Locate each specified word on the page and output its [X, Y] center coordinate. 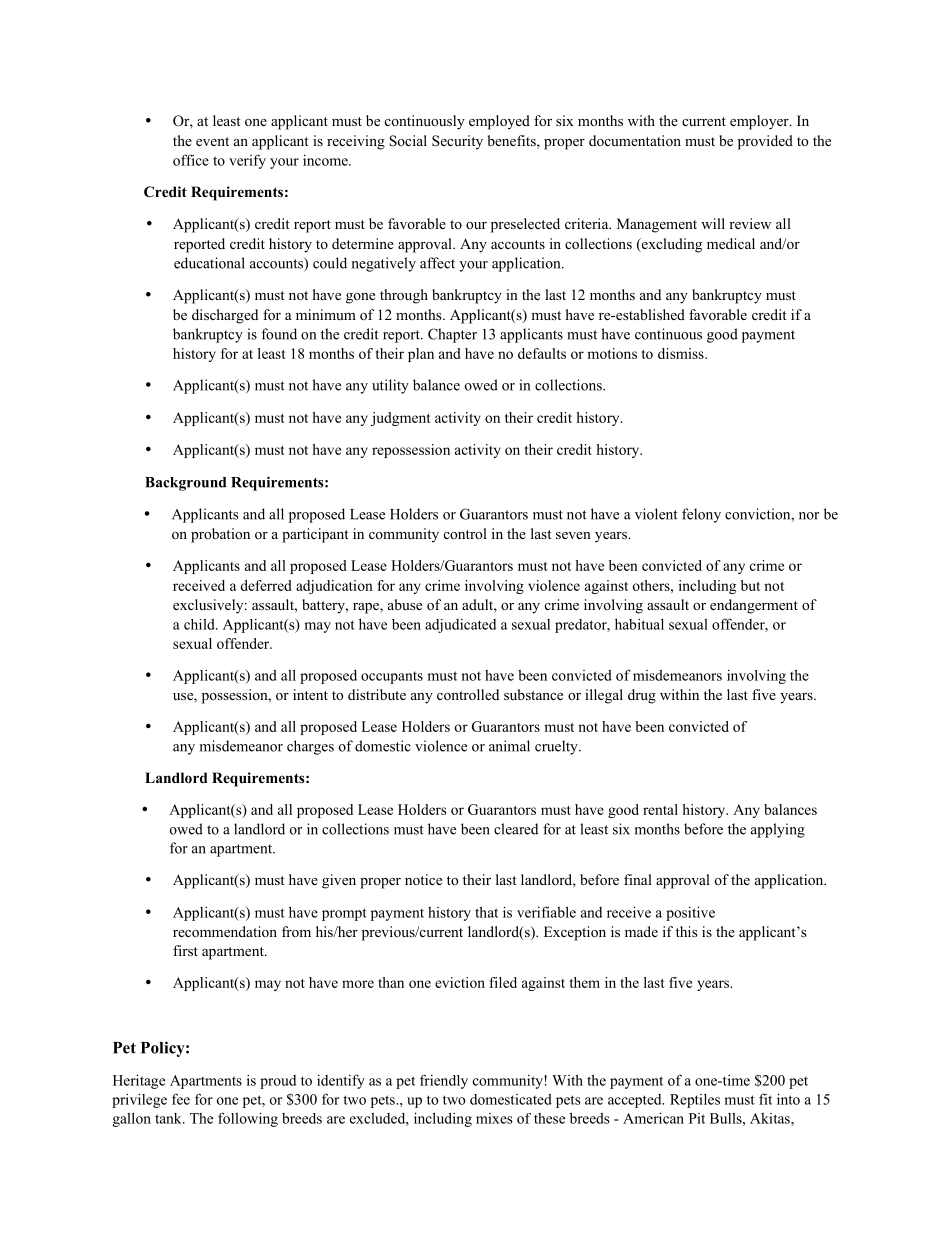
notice [423, 879]
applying [778, 830]
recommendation [225, 932]
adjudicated [460, 626]
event [212, 141]
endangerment [754, 606]
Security [457, 142]
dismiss [682, 353]
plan [421, 355]
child [200, 624]
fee [181, 1099]
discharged [225, 316]
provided [765, 142]
